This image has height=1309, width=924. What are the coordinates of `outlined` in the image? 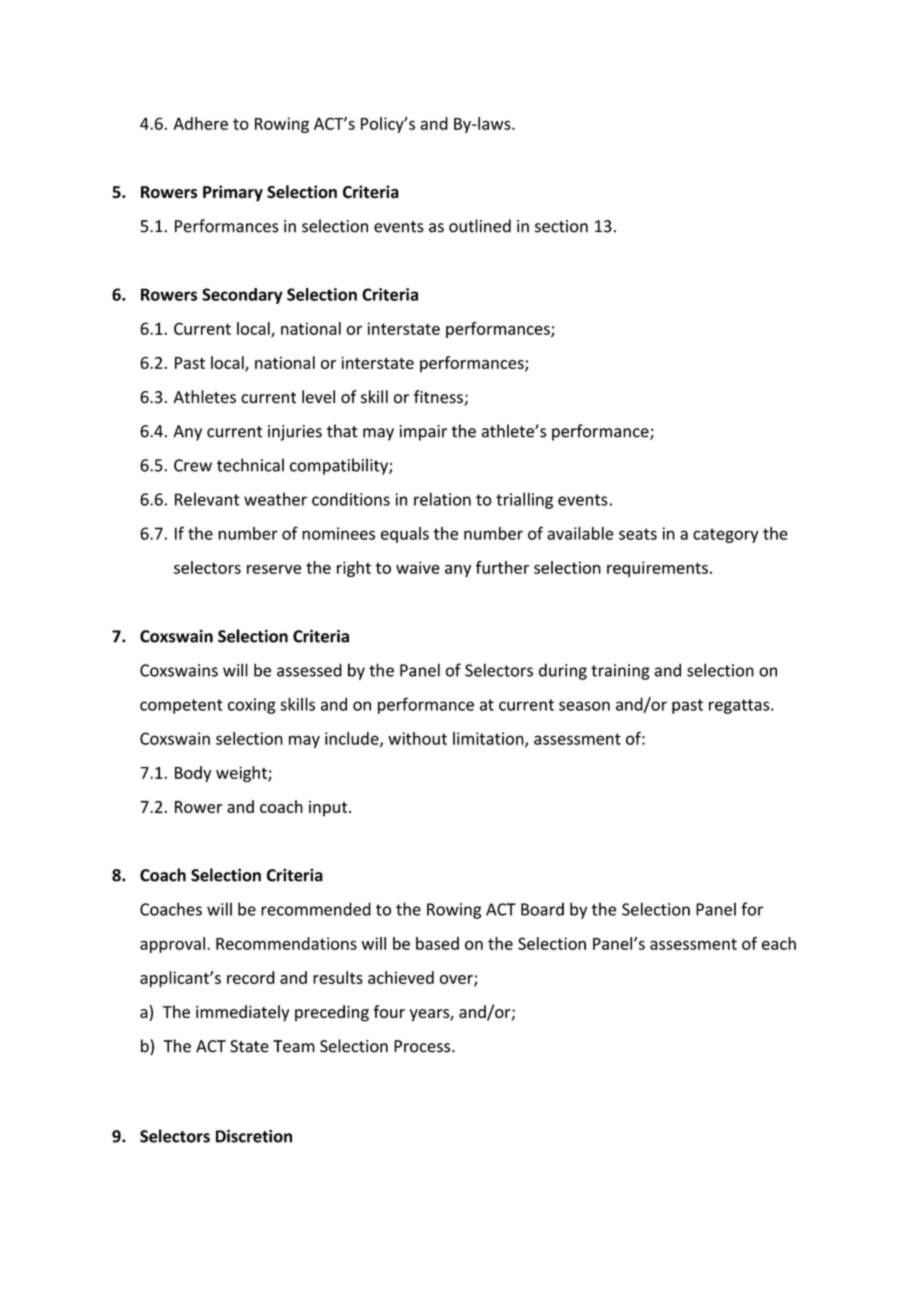 It's located at (480, 226).
